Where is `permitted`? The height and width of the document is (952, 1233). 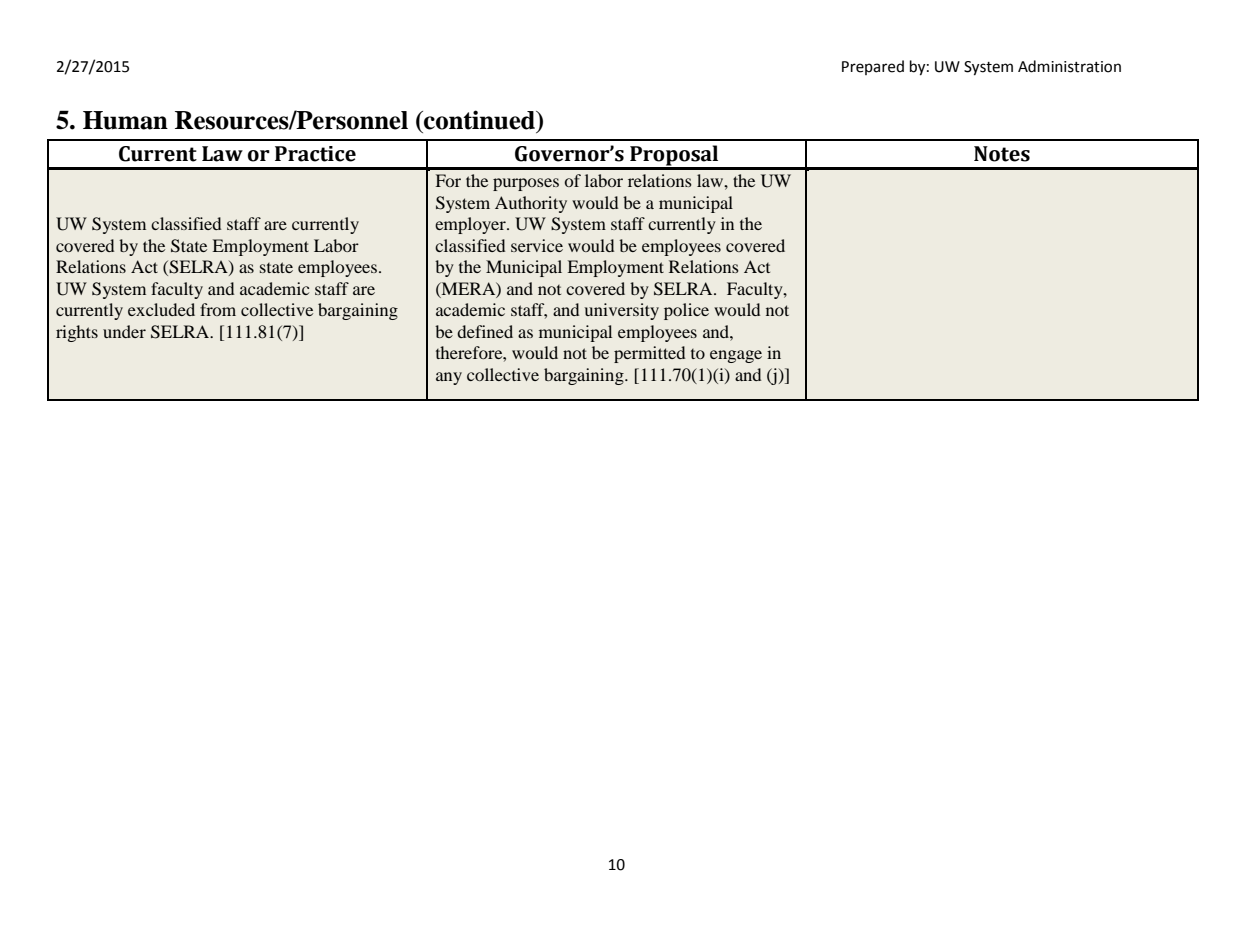 permitted is located at coordinates (649, 354).
